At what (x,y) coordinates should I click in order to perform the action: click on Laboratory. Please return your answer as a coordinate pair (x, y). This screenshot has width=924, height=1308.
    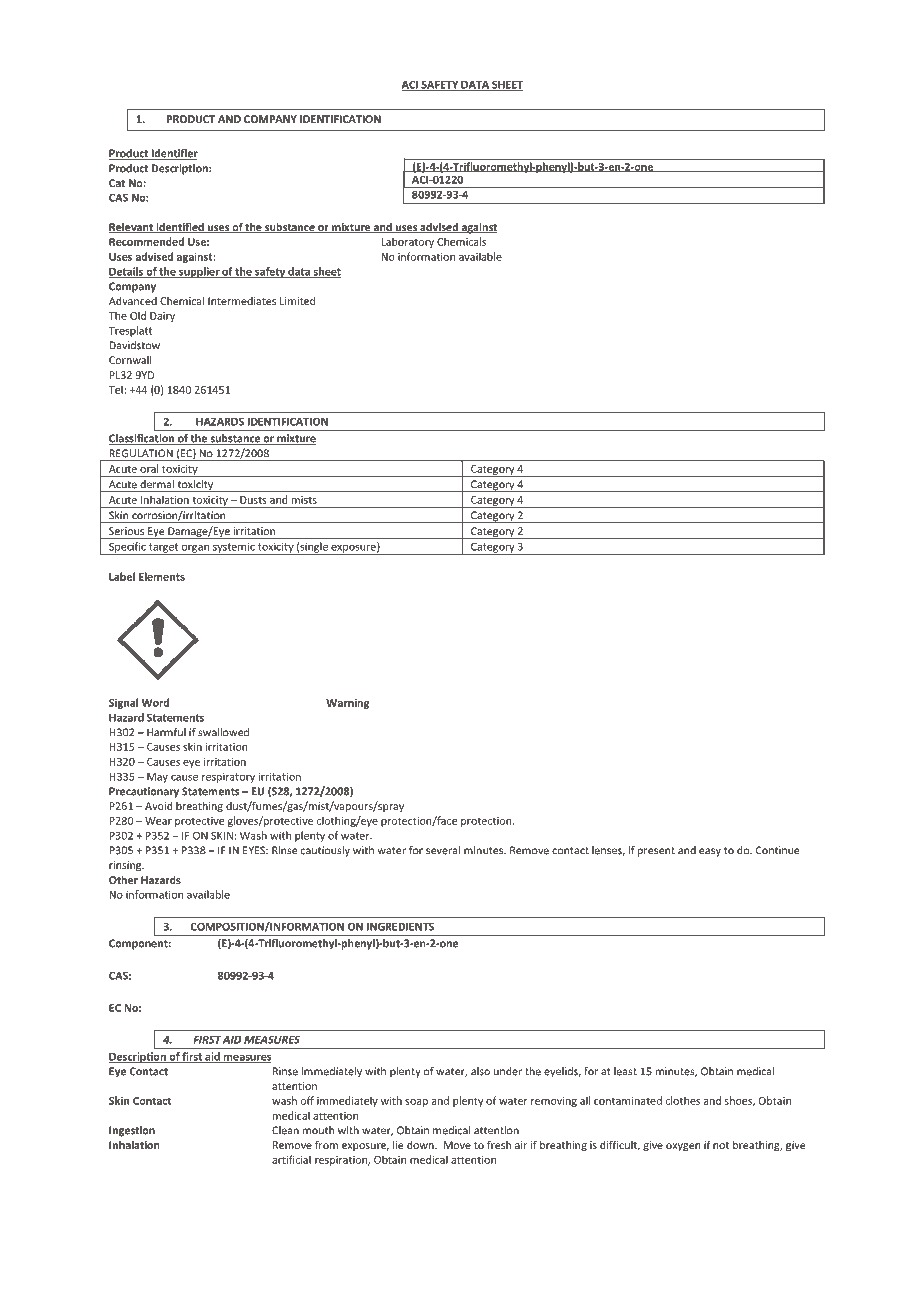
    Looking at the image, I should click on (407, 242).
